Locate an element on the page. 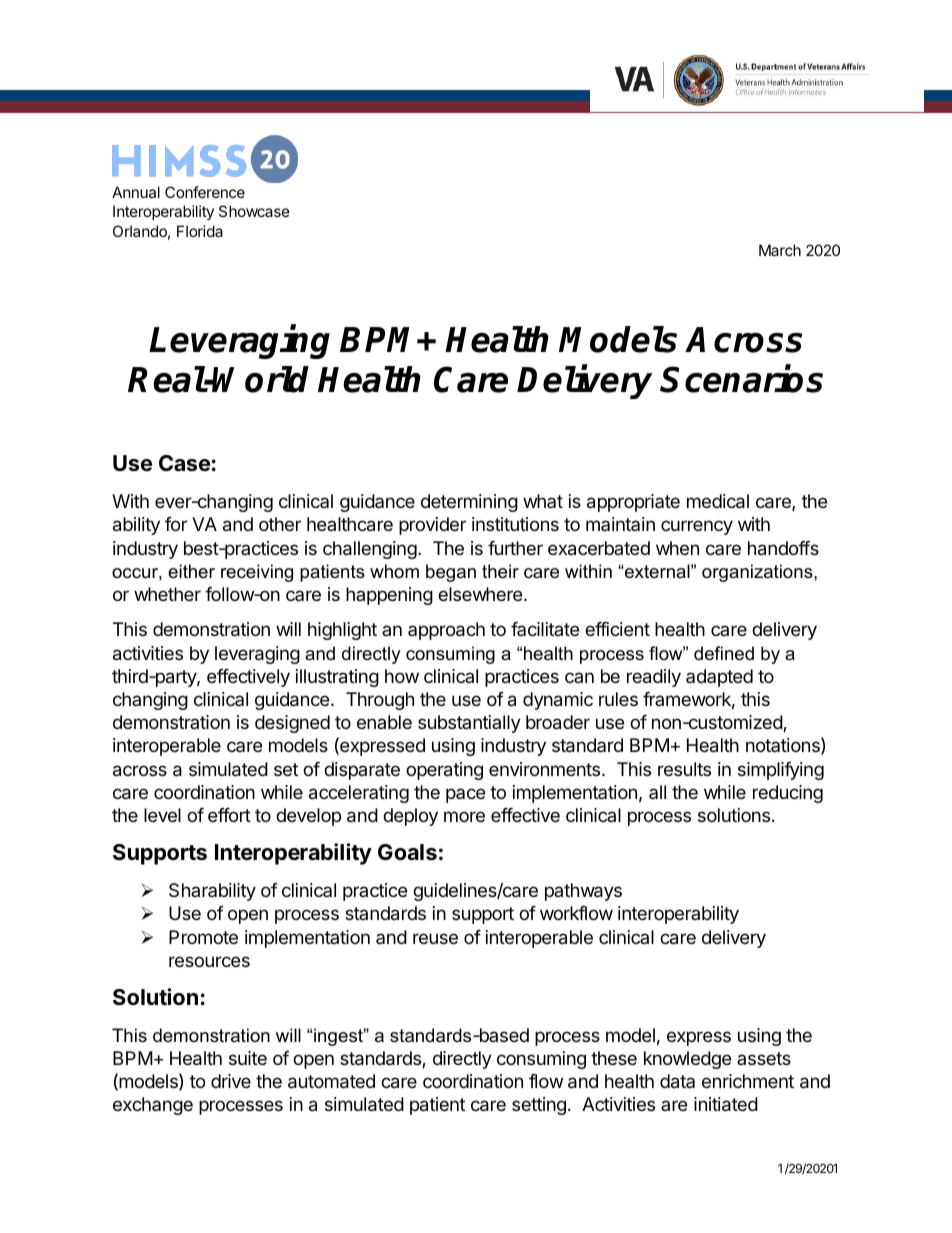  determining is located at coordinates (469, 503).
